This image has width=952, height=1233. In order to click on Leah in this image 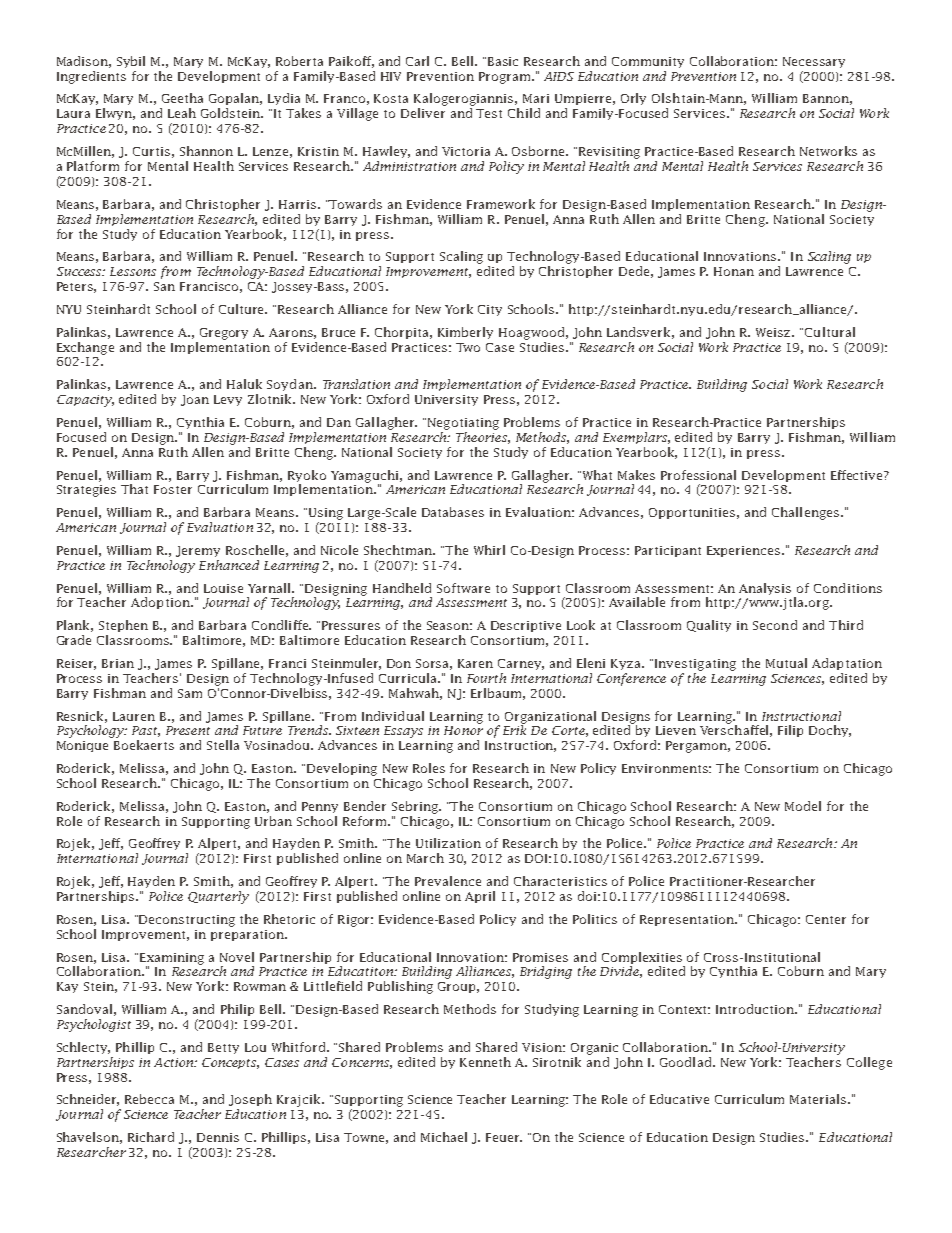, I will do `click(182, 113)`.
